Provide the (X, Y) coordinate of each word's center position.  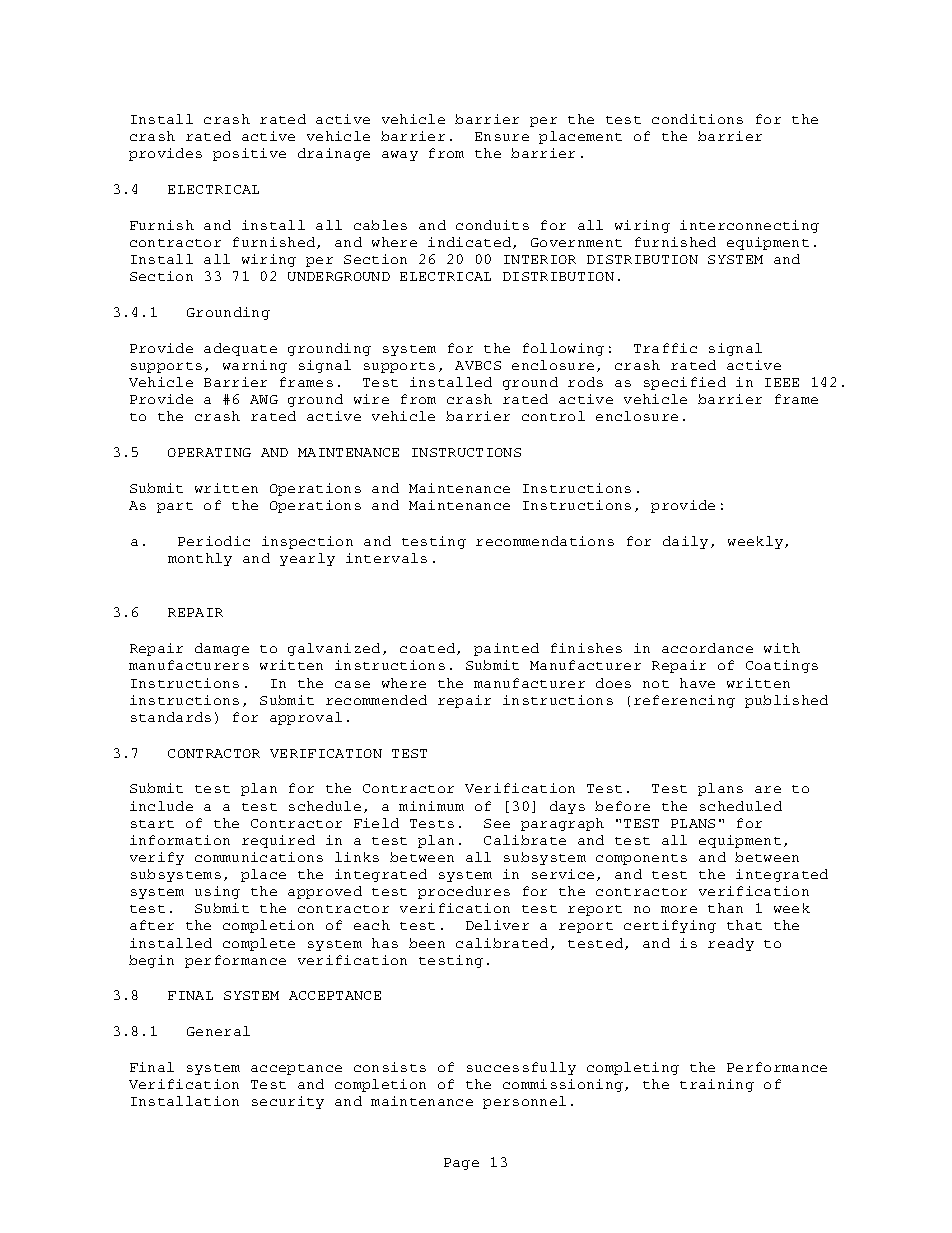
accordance (707, 648)
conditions (697, 119)
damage (222, 649)
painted (506, 649)
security (288, 1102)
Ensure (502, 136)
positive (249, 154)
